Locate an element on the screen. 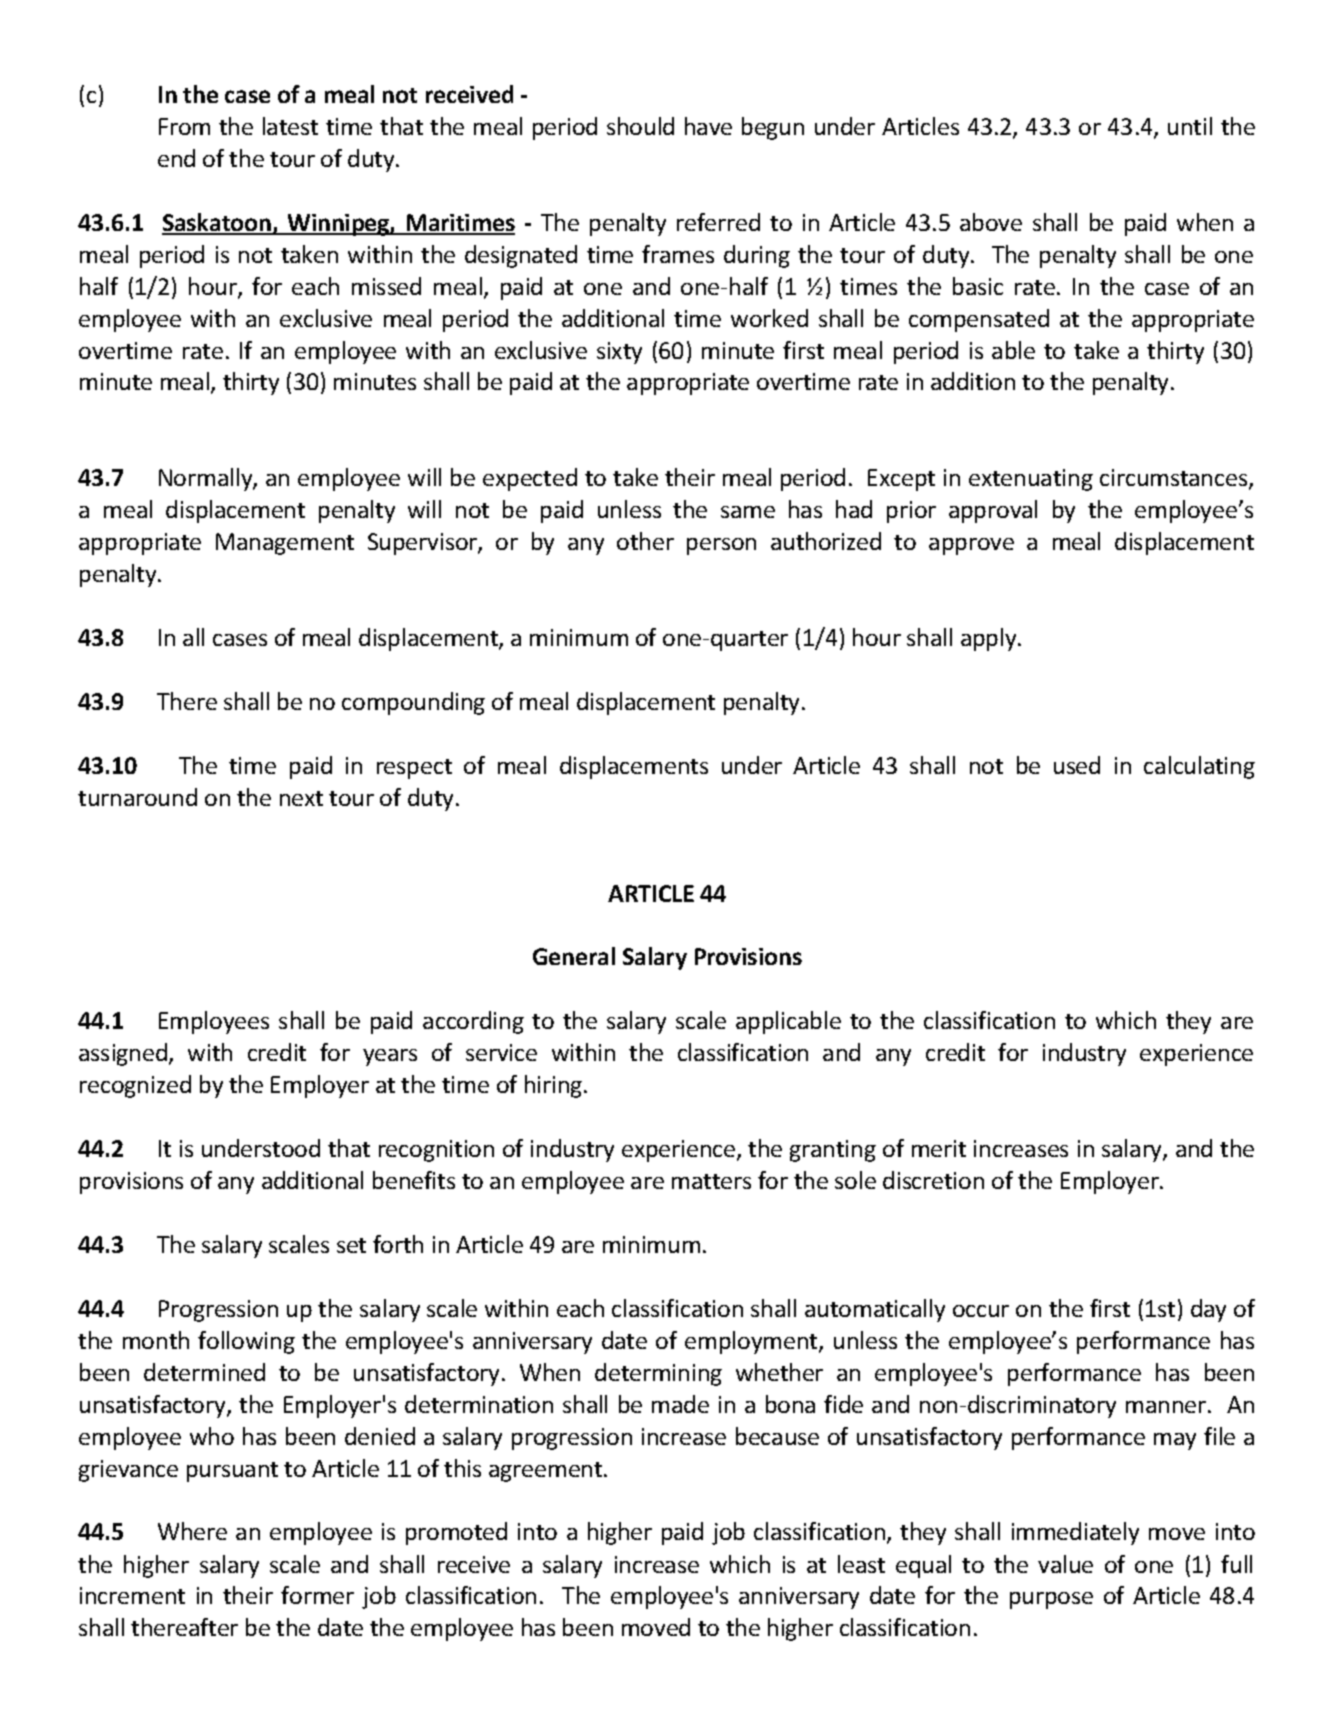  until is located at coordinates (1190, 126).
